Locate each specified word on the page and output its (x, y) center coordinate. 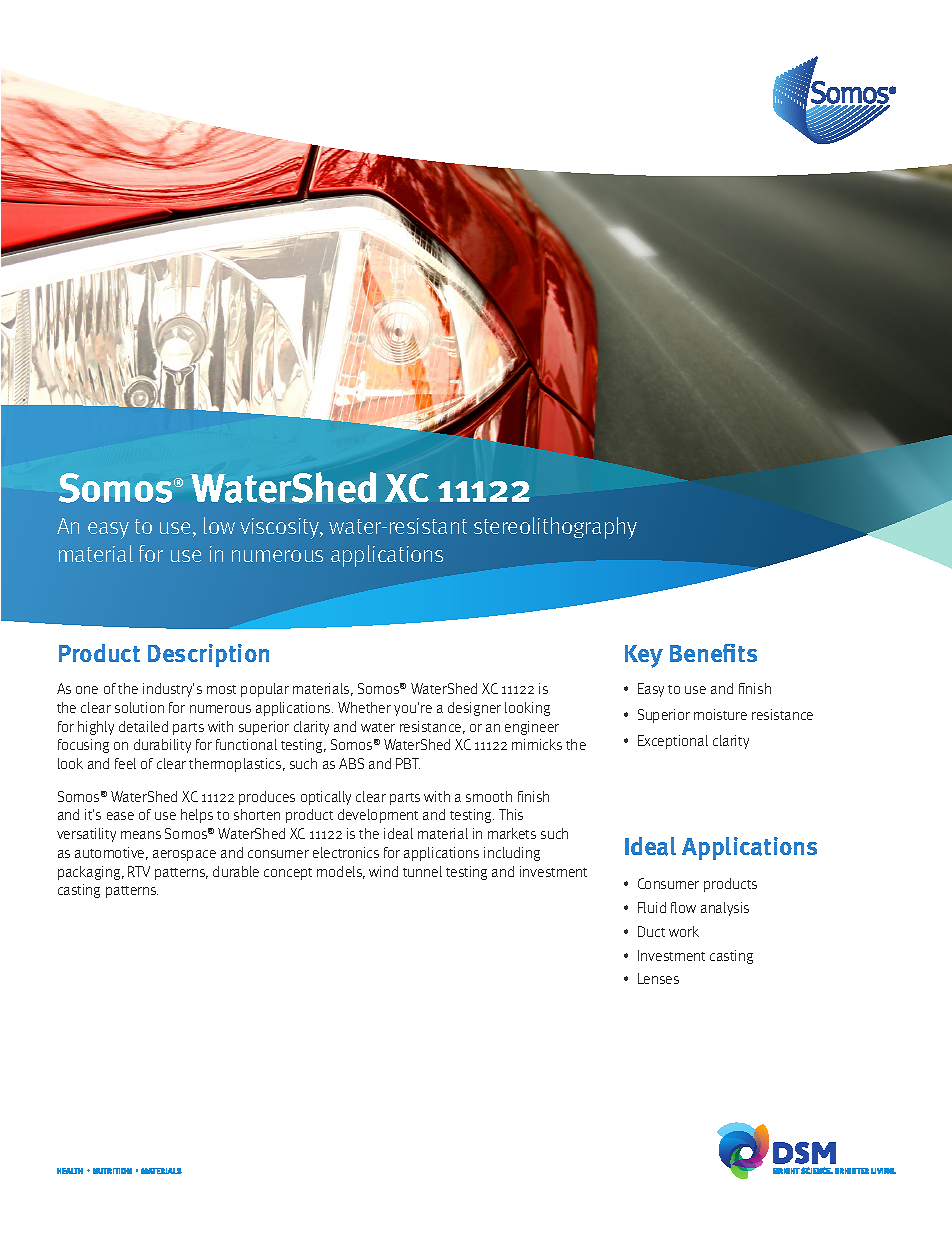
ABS (351, 763)
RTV (139, 871)
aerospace (184, 855)
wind (383, 871)
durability (162, 746)
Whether (364, 707)
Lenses (658, 978)
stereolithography (555, 528)
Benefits (713, 653)
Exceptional (673, 742)
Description (208, 655)
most (221, 689)
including (512, 854)
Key (644, 656)
